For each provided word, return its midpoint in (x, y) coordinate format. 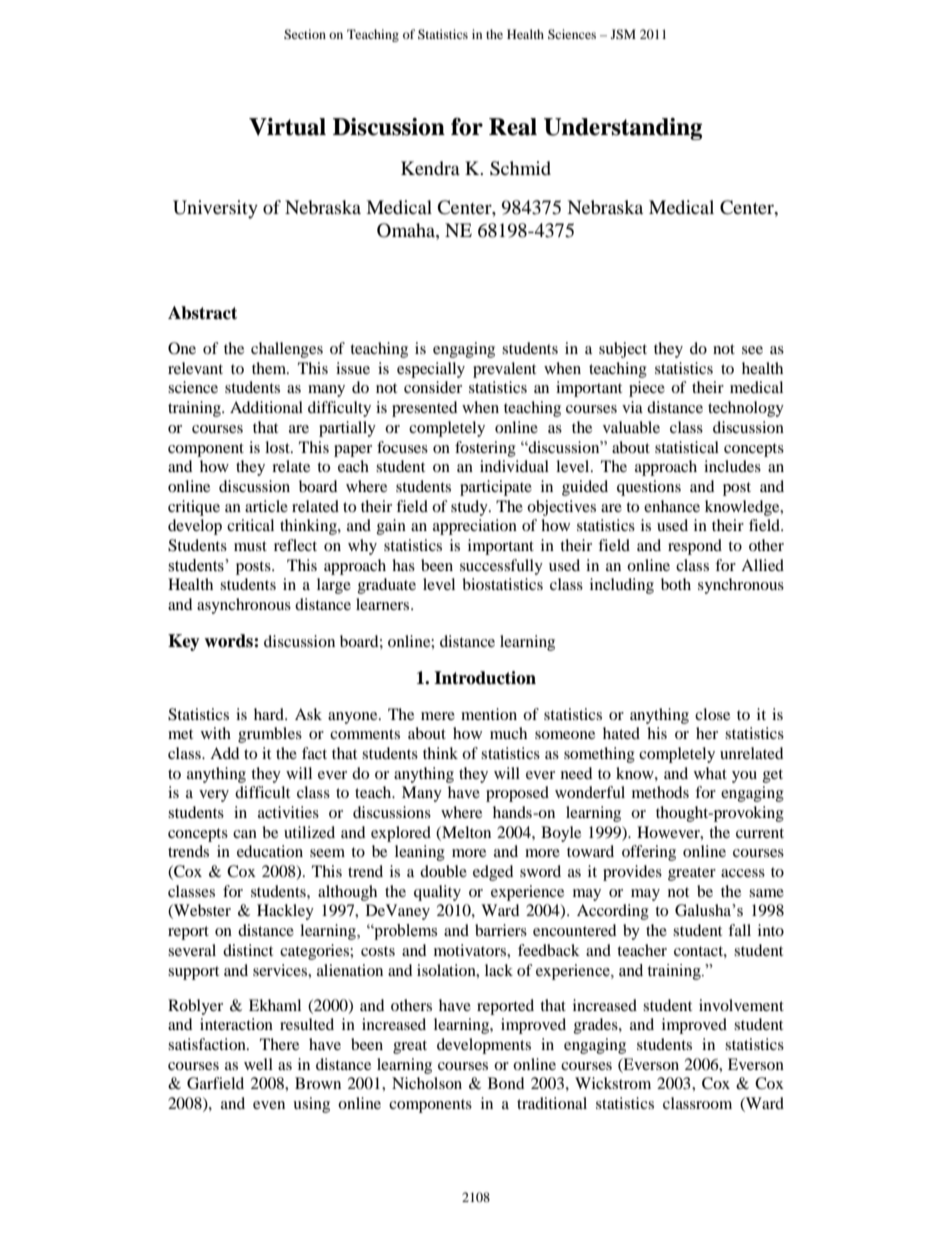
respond (695, 547)
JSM (623, 34)
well (258, 1064)
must (250, 546)
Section (305, 34)
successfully (501, 567)
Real (513, 127)
